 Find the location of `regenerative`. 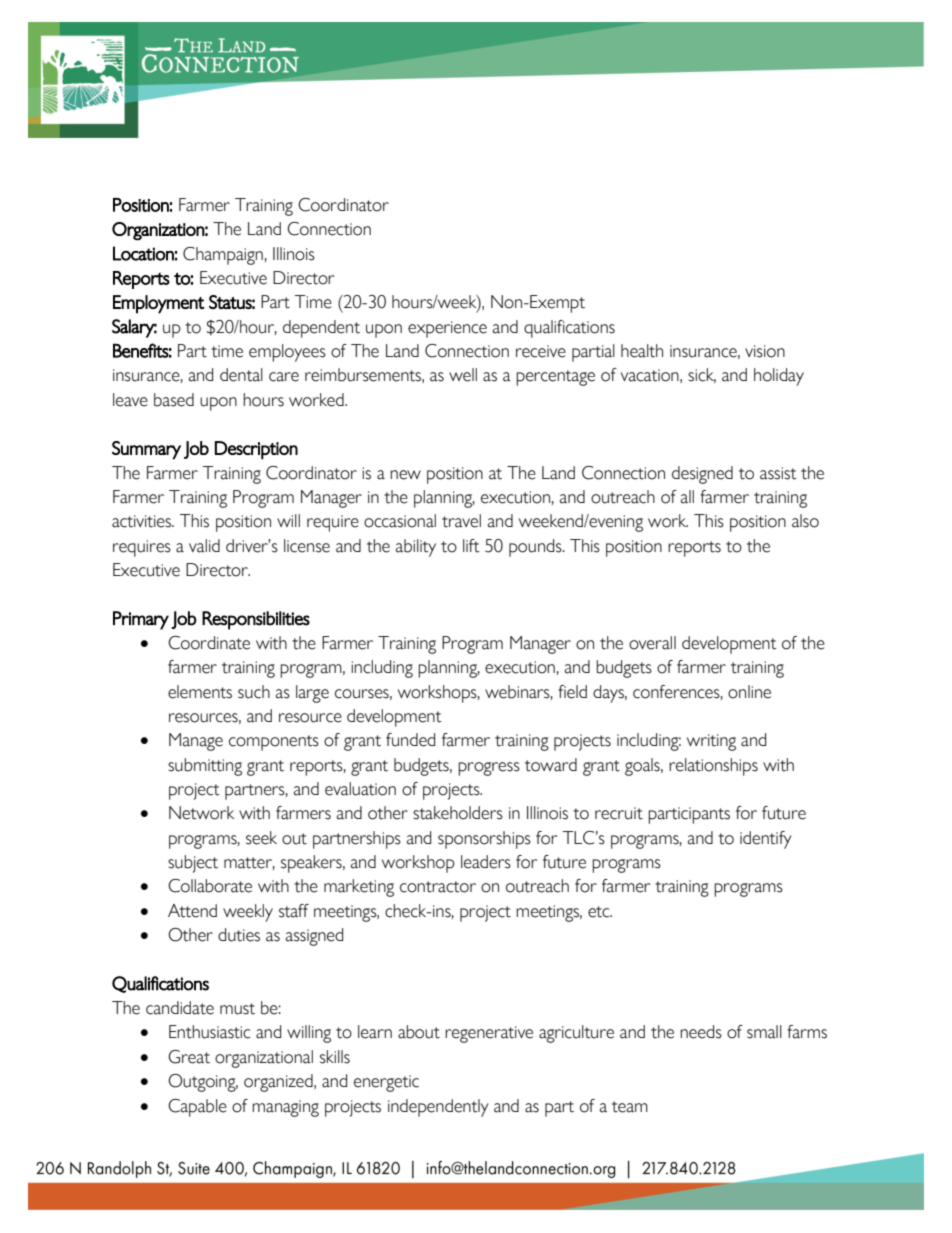

regenerative is located at coordinates (489, 1034).
